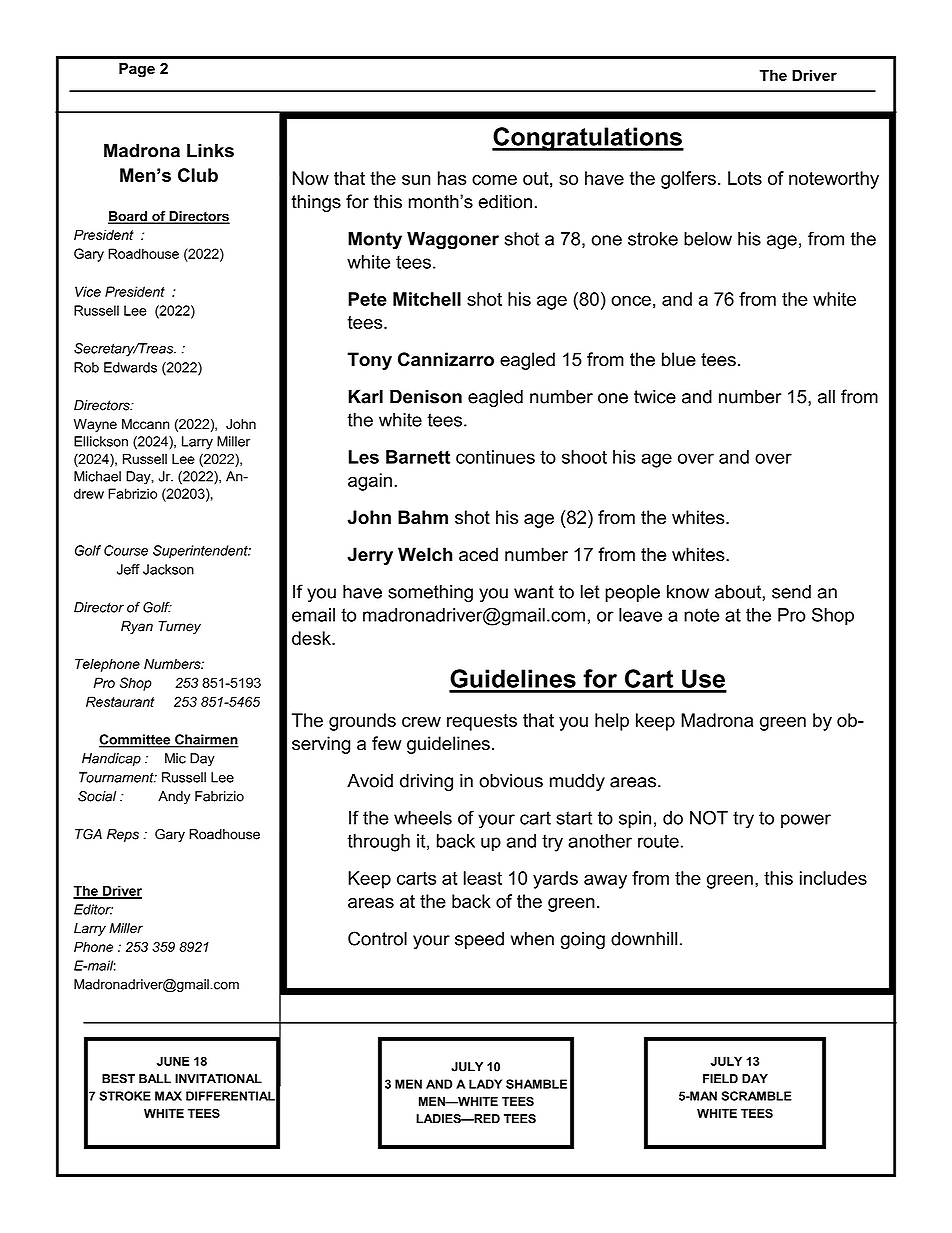 Image resolution: width=952 pixels, height=1233 pixels. What do you see at coordinates (452, 178) in the screenshot?
I see `has` at bounding box center [452, 178].
